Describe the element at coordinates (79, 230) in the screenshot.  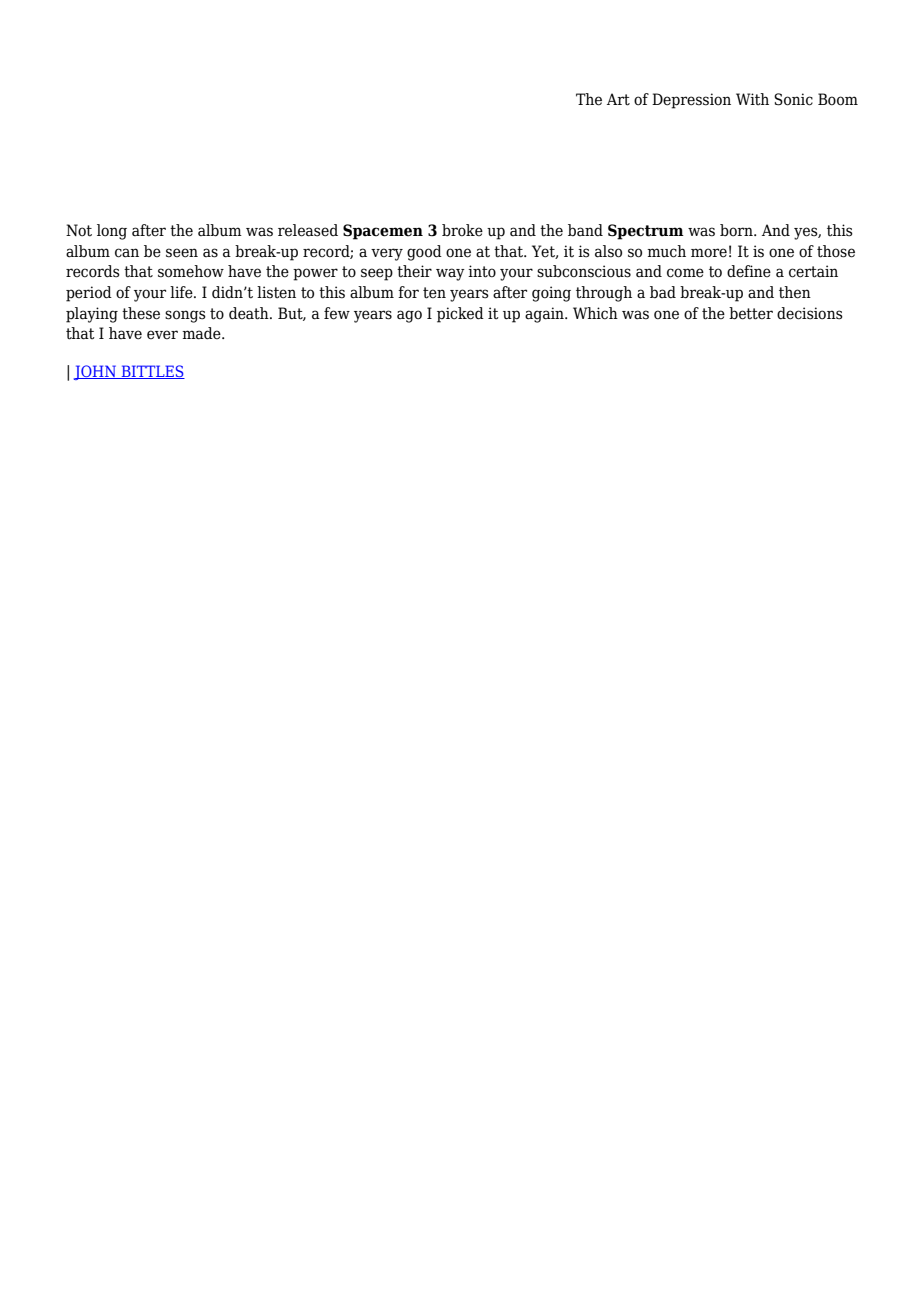
I see `Not` at that location.
